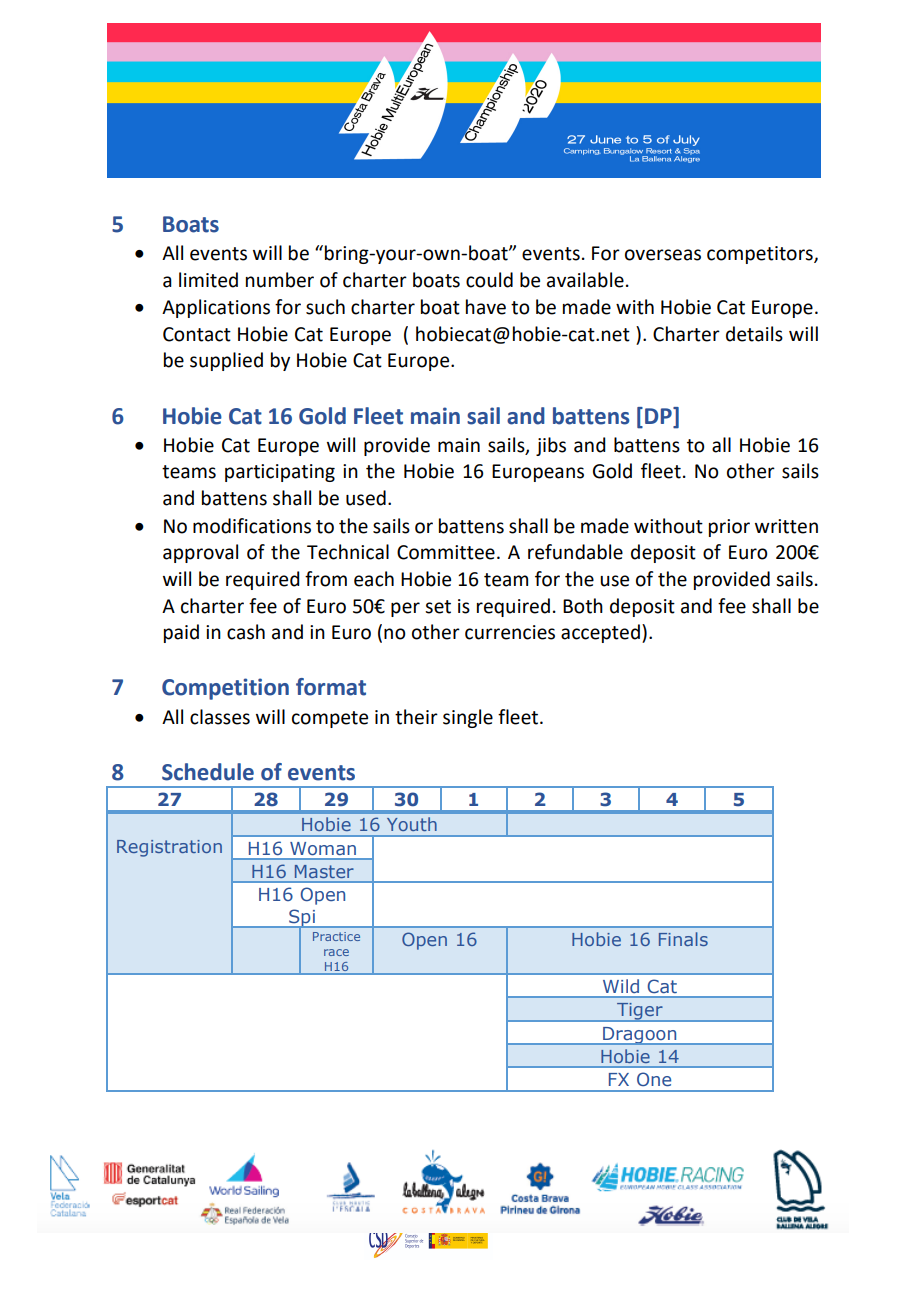 This screenshot has width=924, height=1308. Describe the element at coordinates (336, 952) in the screenshot. I see `race` at that location.
